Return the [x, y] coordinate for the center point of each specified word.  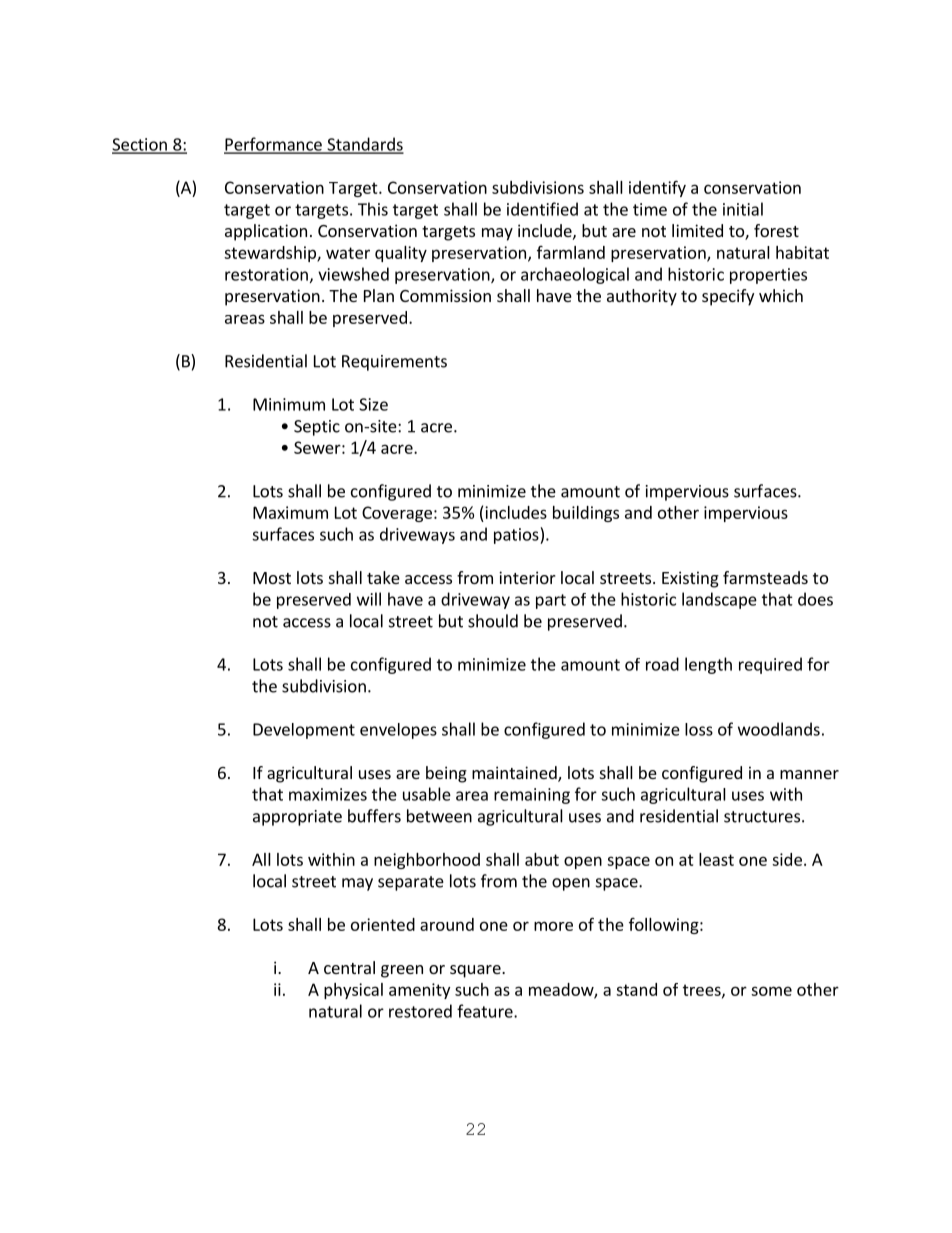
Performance [274, 145]
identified [542, 209]
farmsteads [765, 577]
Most [272, 578]
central [349, 967]
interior [527, 577]
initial [743, 209]
